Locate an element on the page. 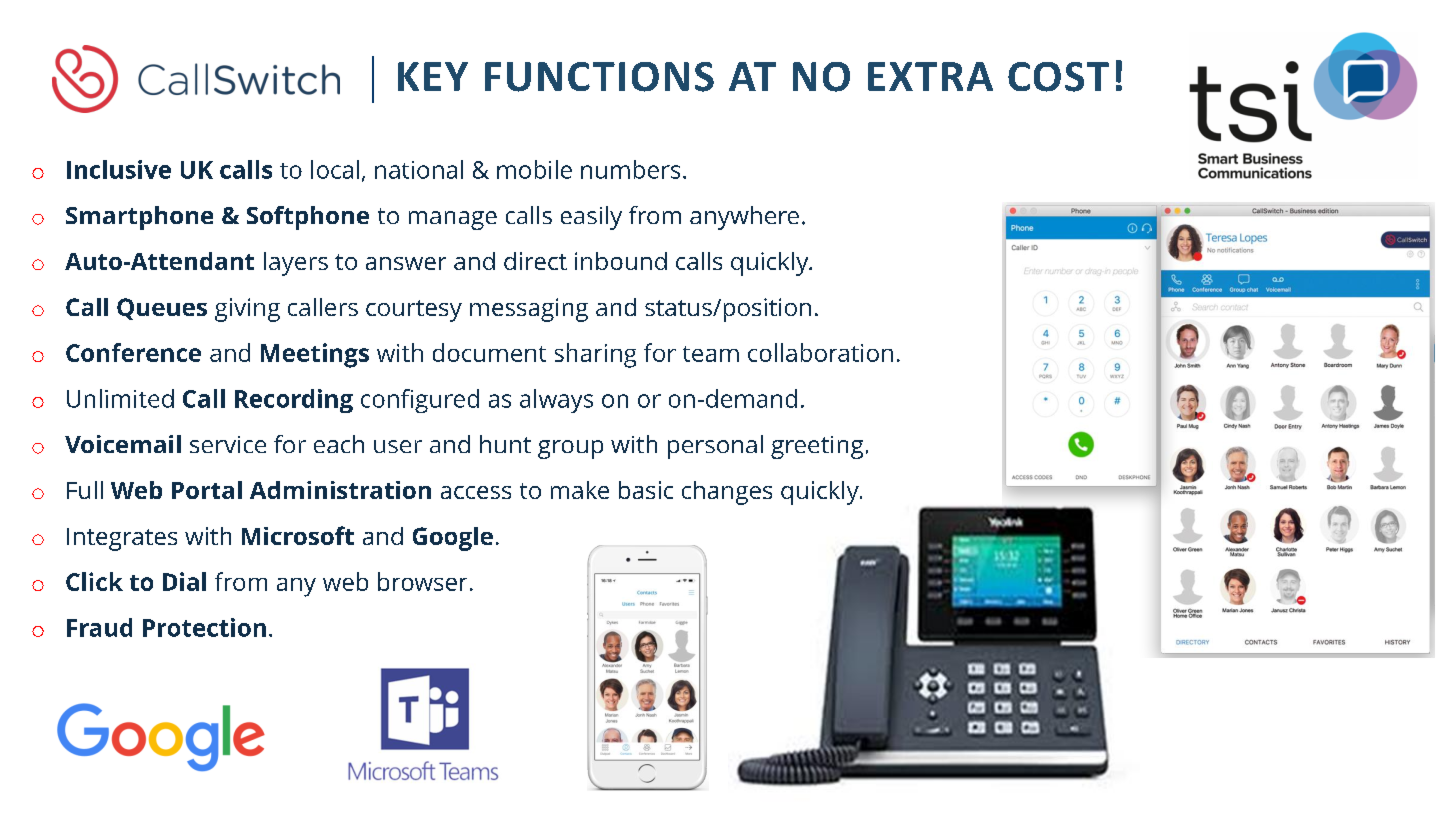  changes is located at coordinates (727, 493).
